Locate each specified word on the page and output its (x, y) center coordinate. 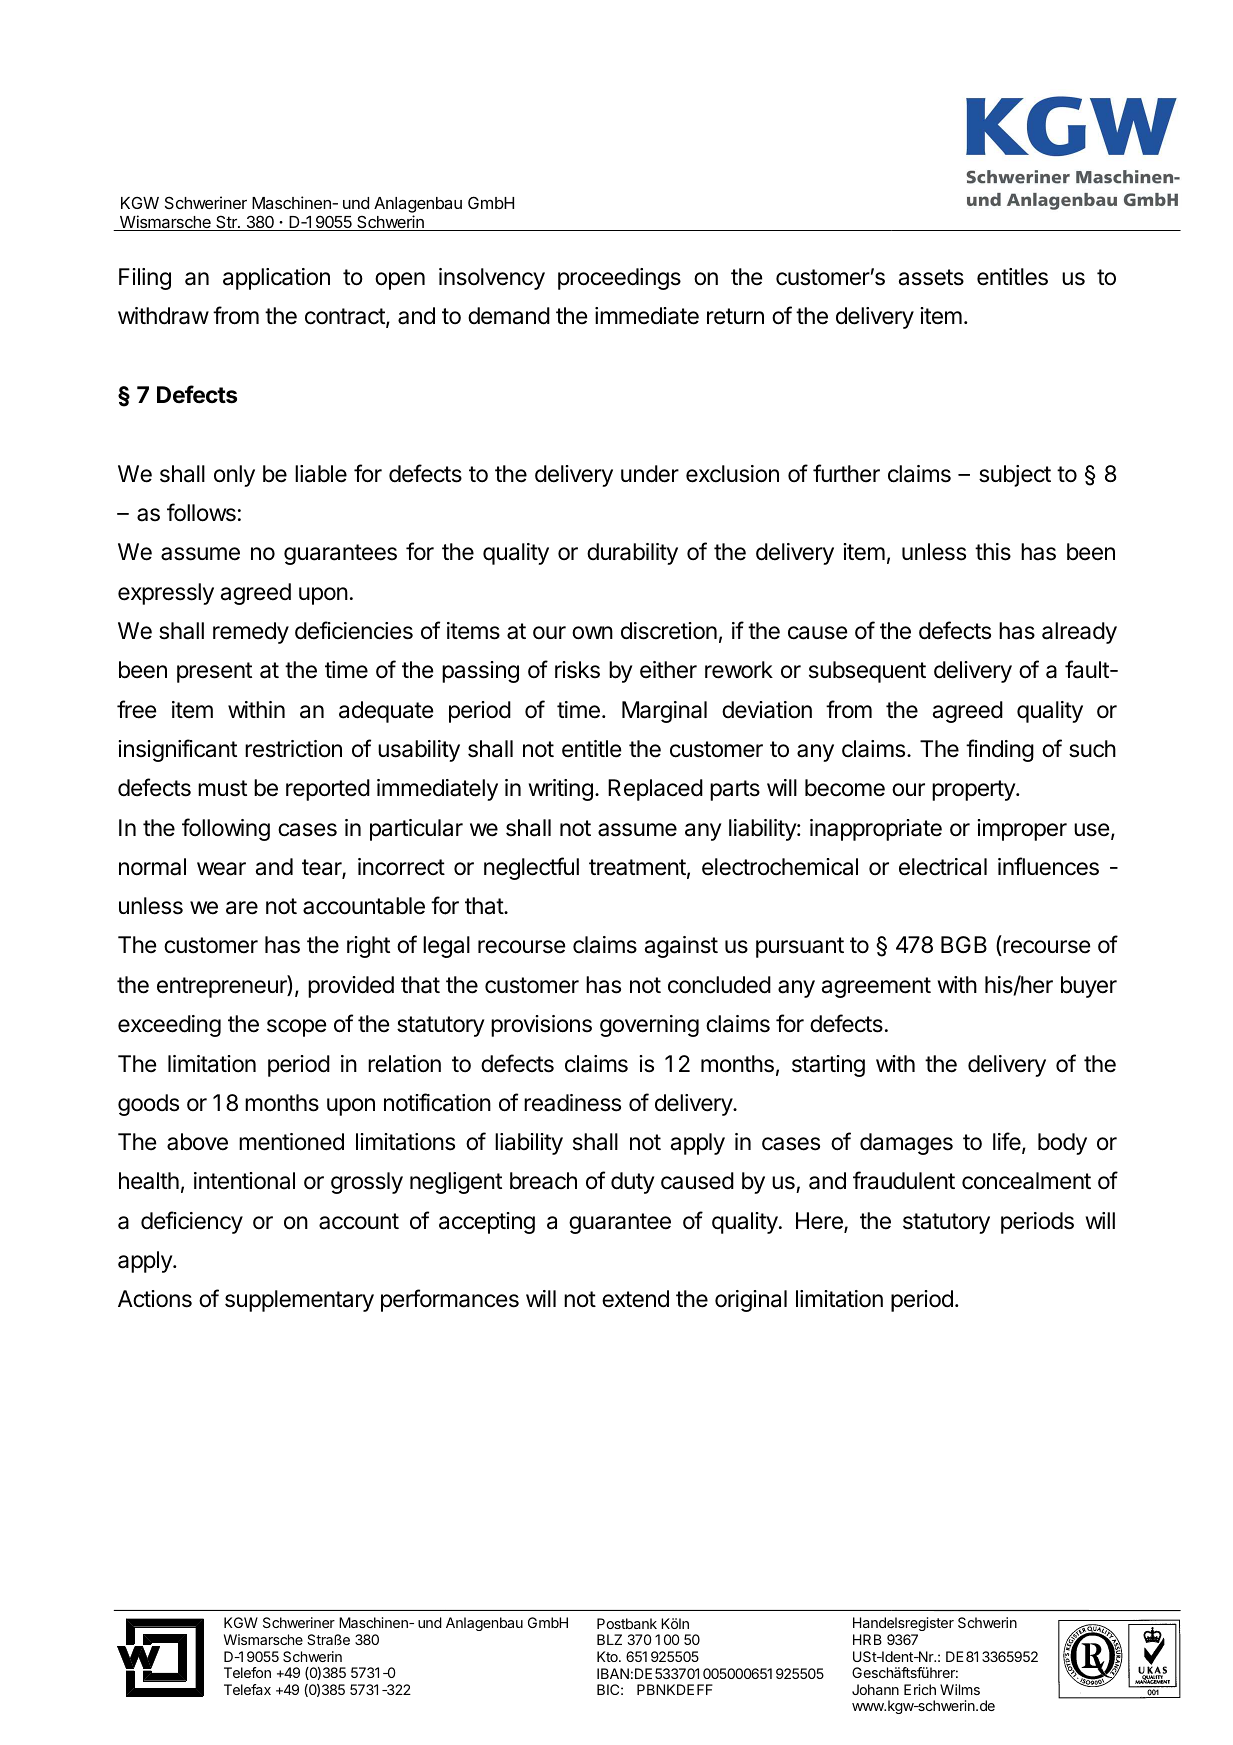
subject (1015, 476)
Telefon (247, 1672)
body (1062, 1144)
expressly (166, 594)
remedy (251, 633)
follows (201, 512)
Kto (608, 1656)
